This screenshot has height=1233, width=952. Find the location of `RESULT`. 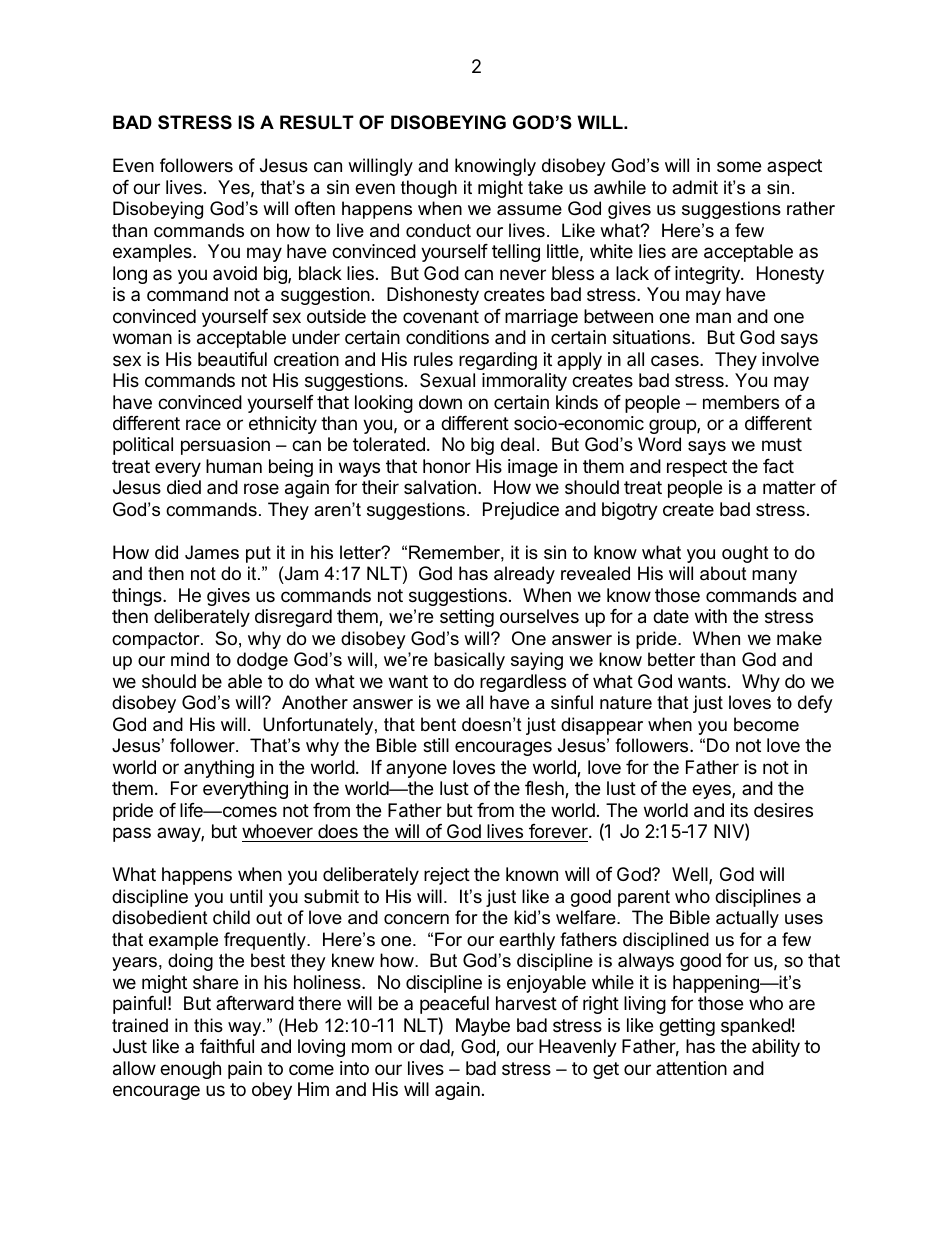

RESULT is located at coordinates (317, 122).
